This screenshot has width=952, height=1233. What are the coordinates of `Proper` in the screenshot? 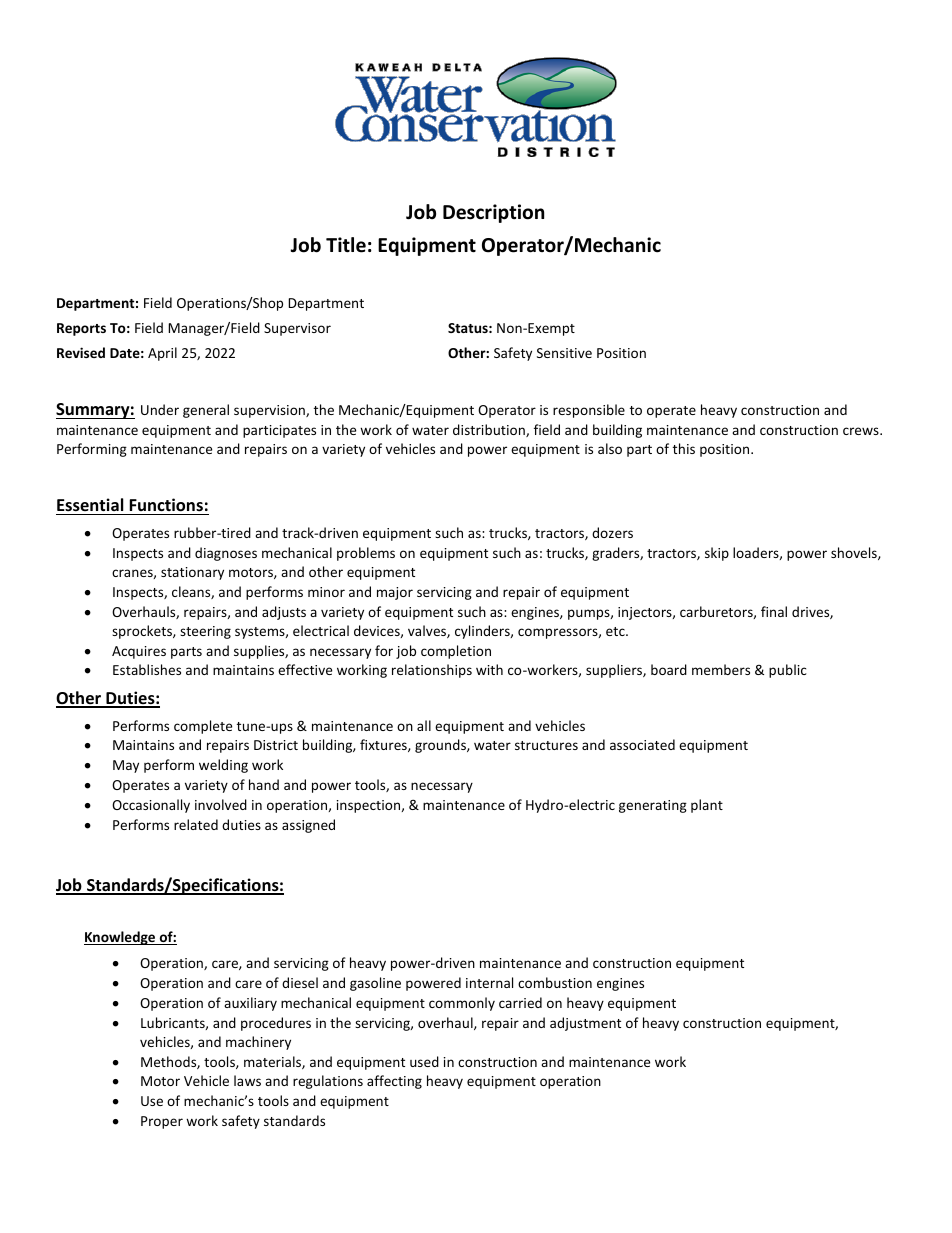 It's located at (162, 1122).
